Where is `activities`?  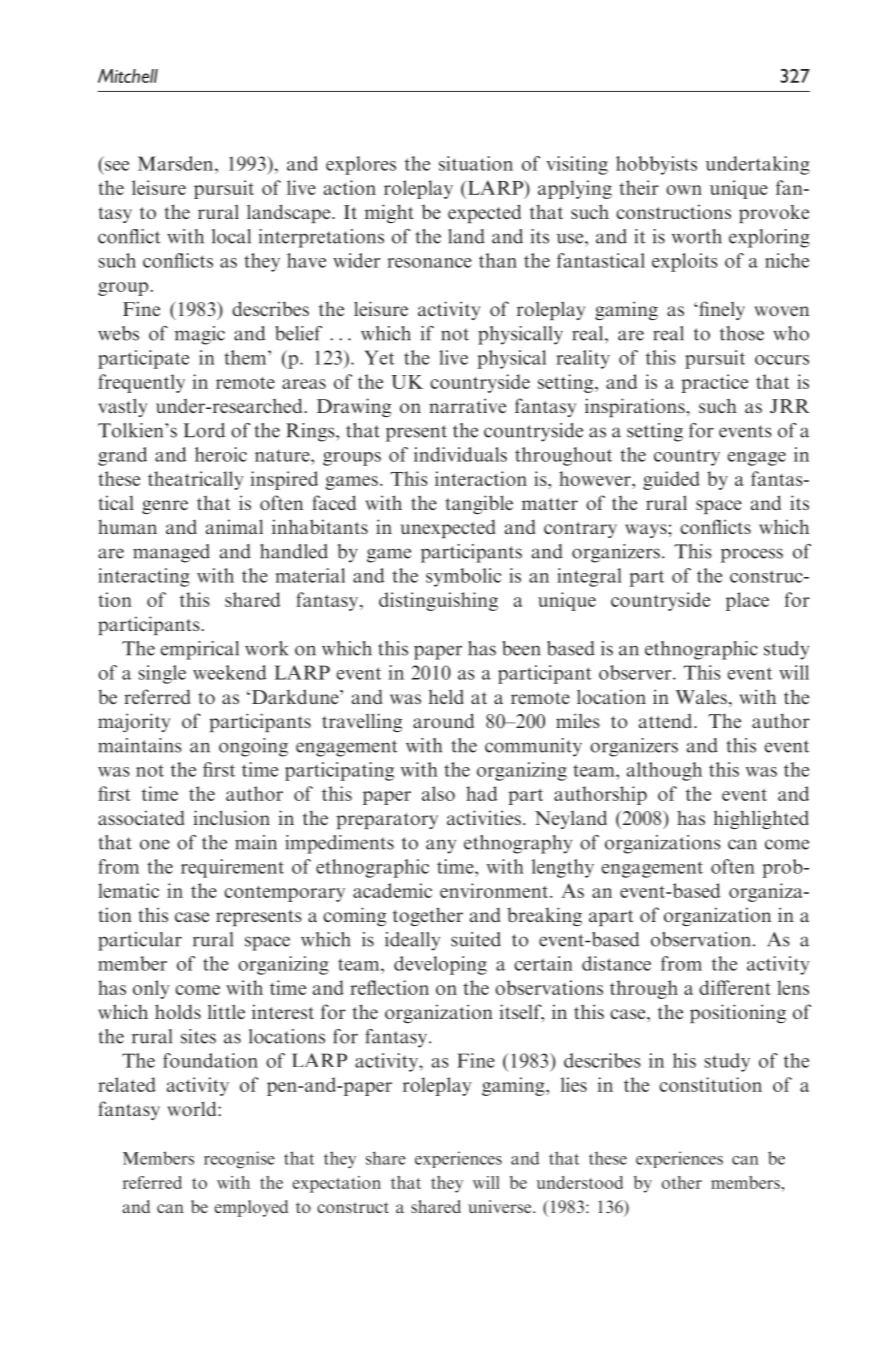 activities is located at coordinates (484, 817).
